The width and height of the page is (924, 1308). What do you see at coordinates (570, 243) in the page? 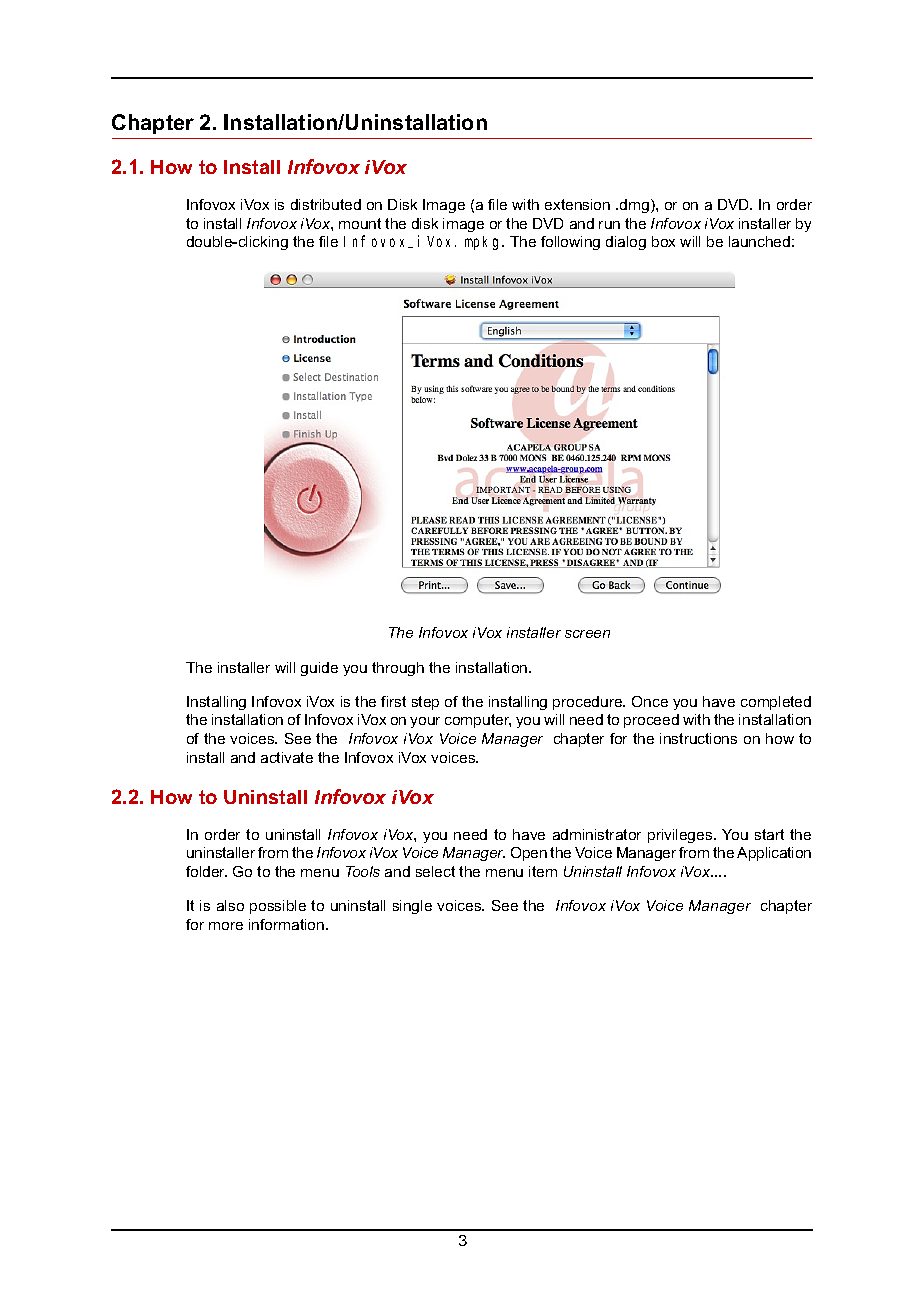
I see `following` at bounding box center [570, 243].
